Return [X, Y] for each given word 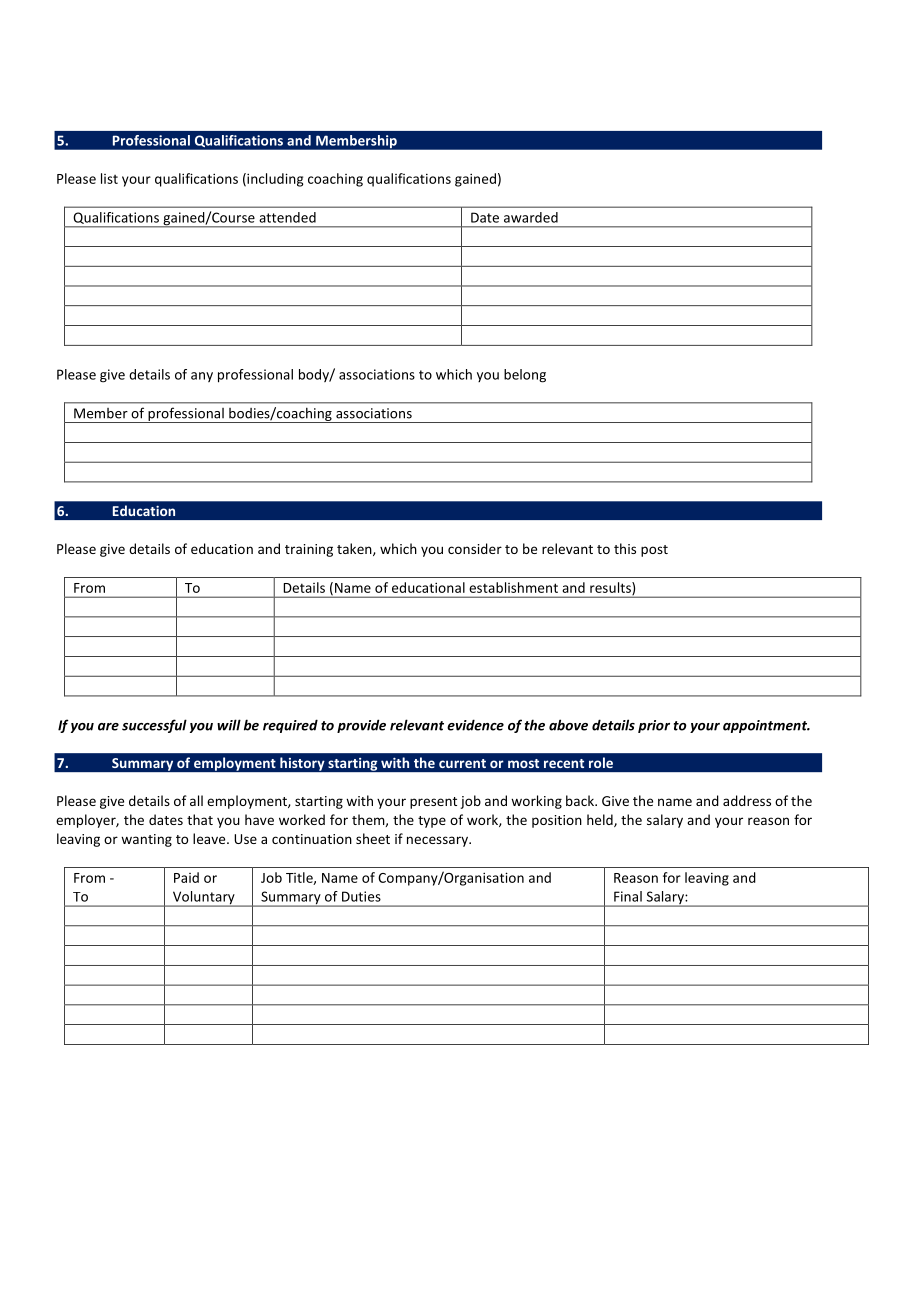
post [654, 551]
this [625, 548]
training [309, 550]
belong [525, 376]
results [611, 588]
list [109, 178]
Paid [186, 877]
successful [154, 726]
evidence [475, 725]
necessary [438, 841]
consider [475, 548]
